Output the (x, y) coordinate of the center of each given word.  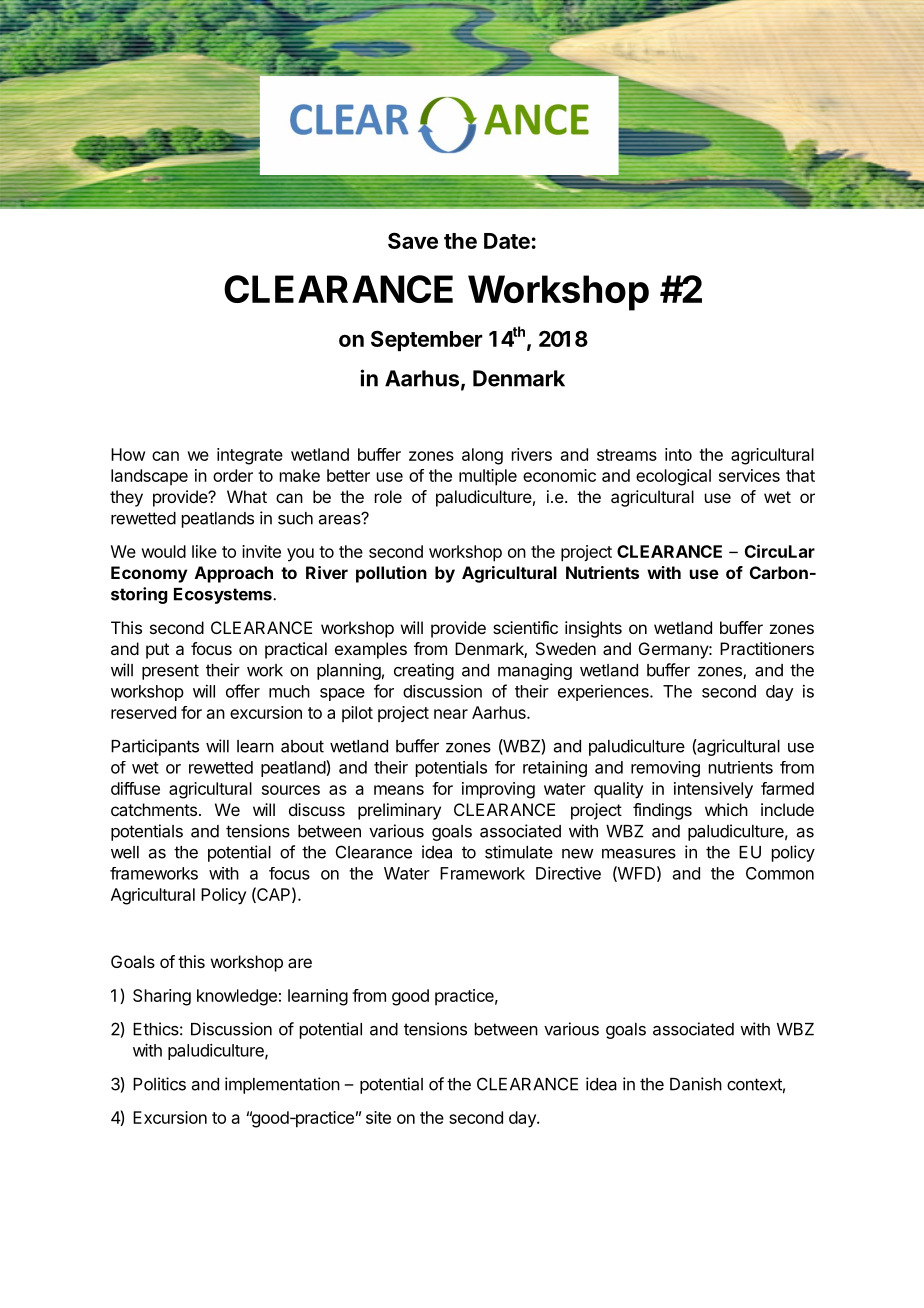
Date (507, 241)
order (233, 475)
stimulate (519, 852)
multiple (488, 477)
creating (424, 671)
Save (413, 240)
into (678, 454)
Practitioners (767, 648)
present (170, 672)
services (749, 475)
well (125, 852)
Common (780, 873)
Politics (159, 1084)
